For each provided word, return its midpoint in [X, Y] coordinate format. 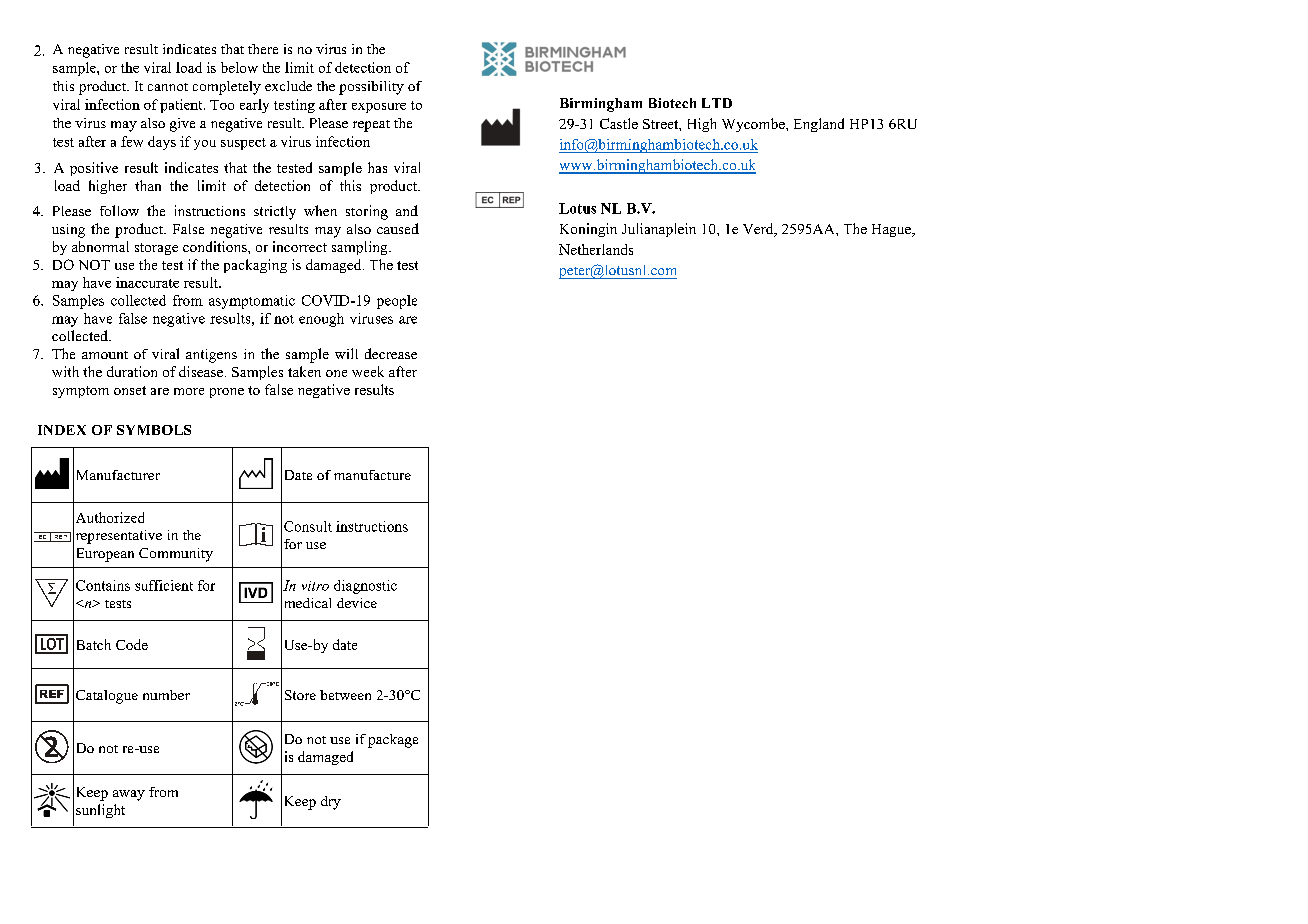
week [368, 371]
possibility [371, 88]
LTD [717, 103]
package [393, 741]
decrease [391, 353]
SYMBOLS [154, 430]
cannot [168, 87]
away [129, 795]
